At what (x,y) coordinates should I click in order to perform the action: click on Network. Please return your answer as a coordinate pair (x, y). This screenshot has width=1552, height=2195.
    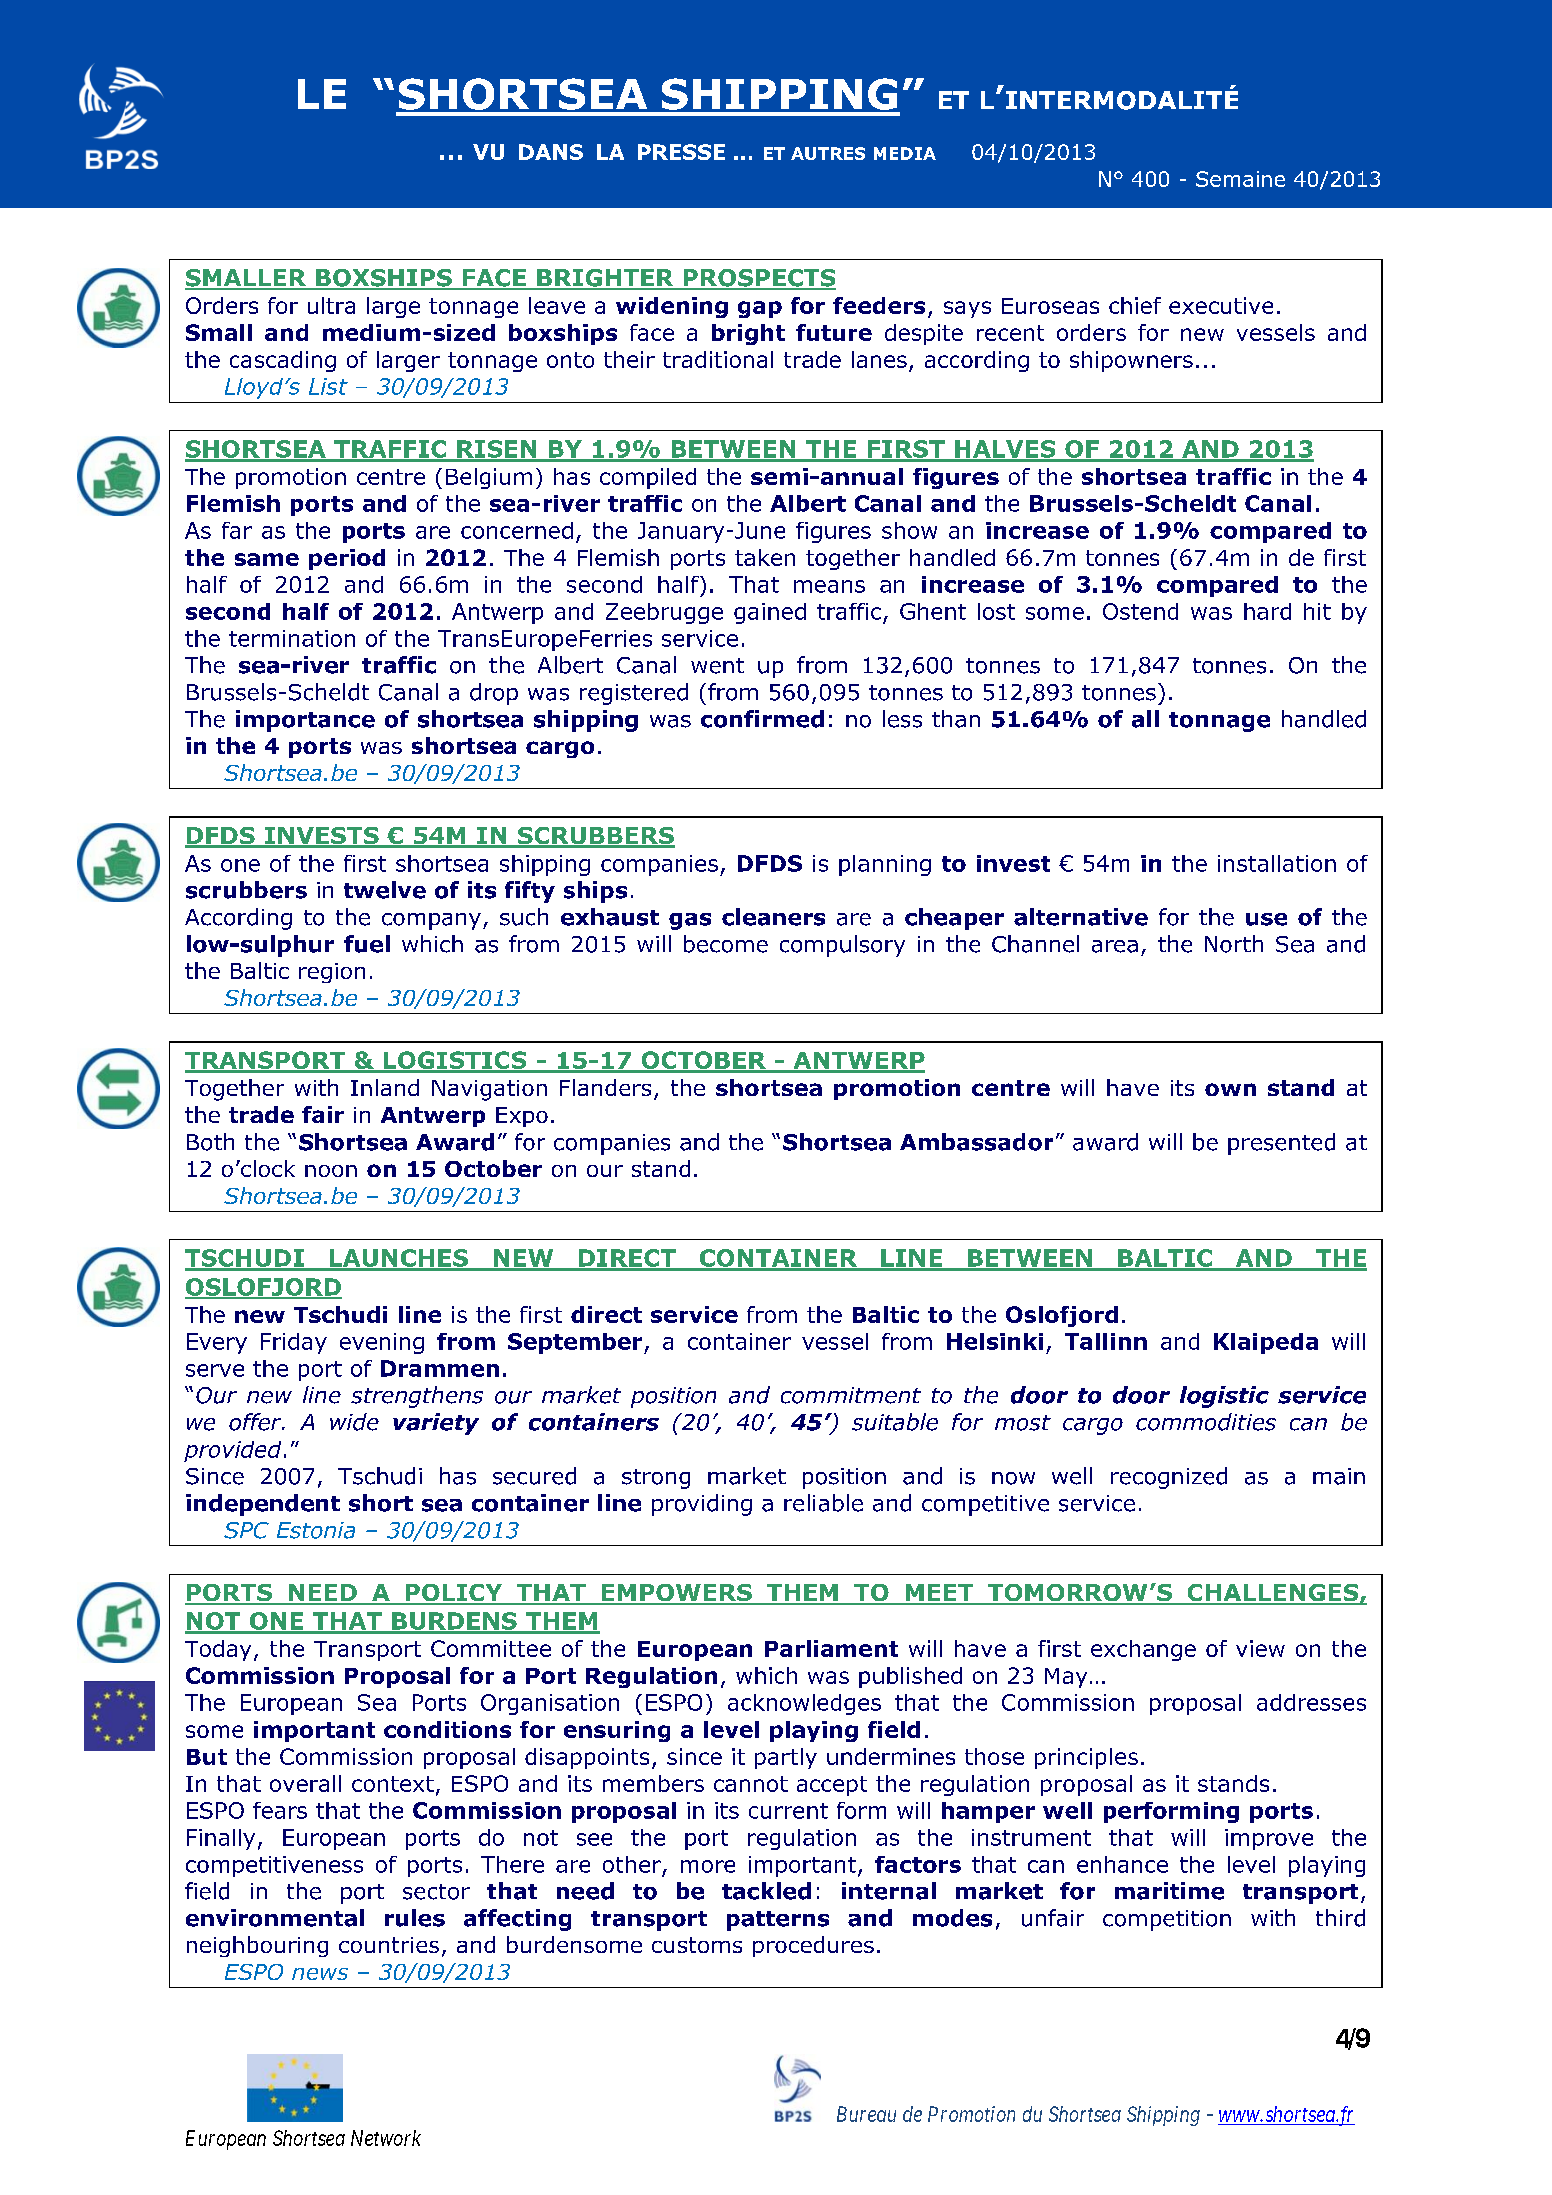
    Looking at the image, I should click on (386, 2138).
